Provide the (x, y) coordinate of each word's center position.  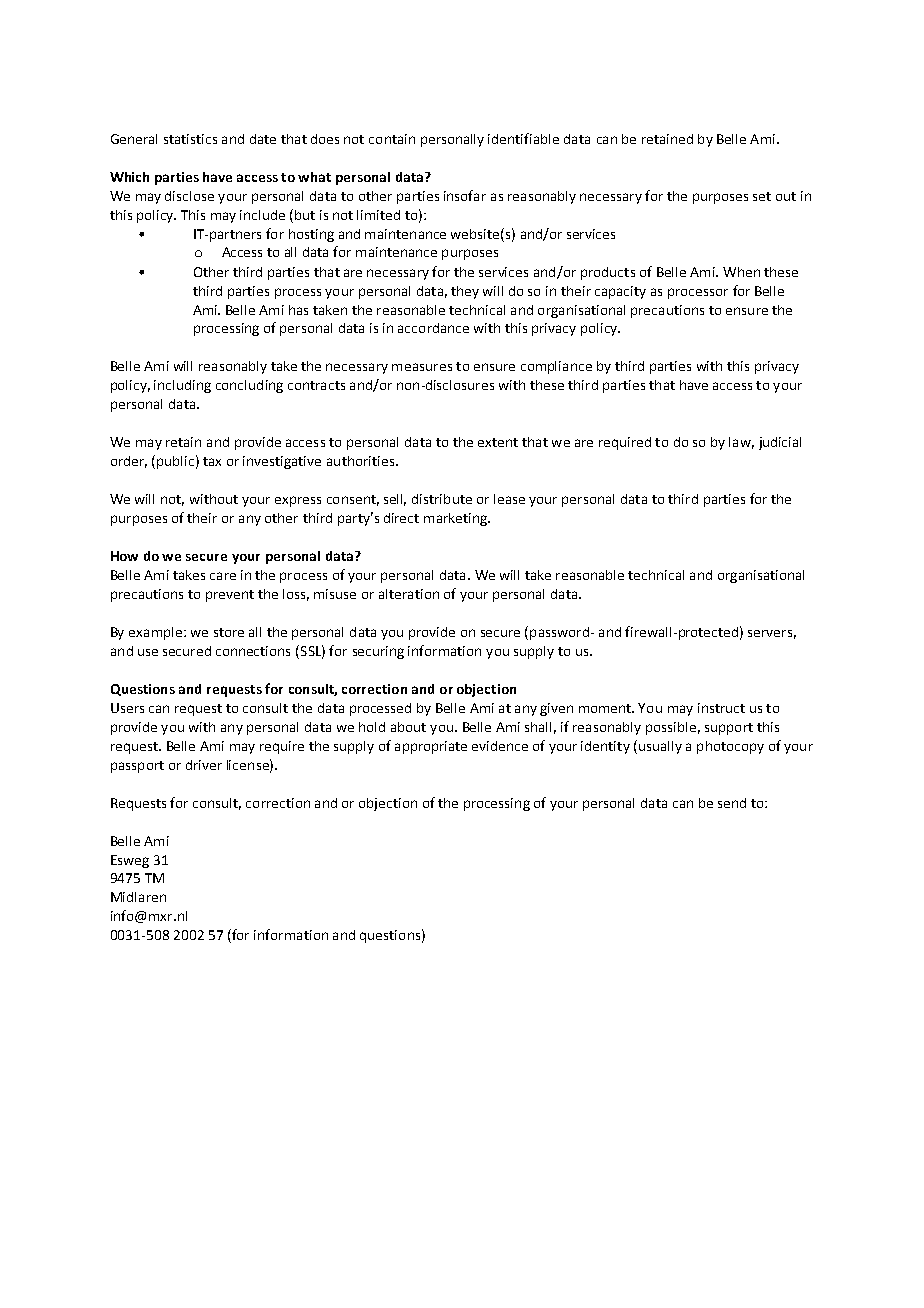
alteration (409, 594)
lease (509, 499)
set (762, 196)
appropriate (431, 747)
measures (422, 367)
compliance (556, 367)
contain (392, 139)
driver (204, 765)
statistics (190, 139)
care (223, 576)
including (182, 386)
